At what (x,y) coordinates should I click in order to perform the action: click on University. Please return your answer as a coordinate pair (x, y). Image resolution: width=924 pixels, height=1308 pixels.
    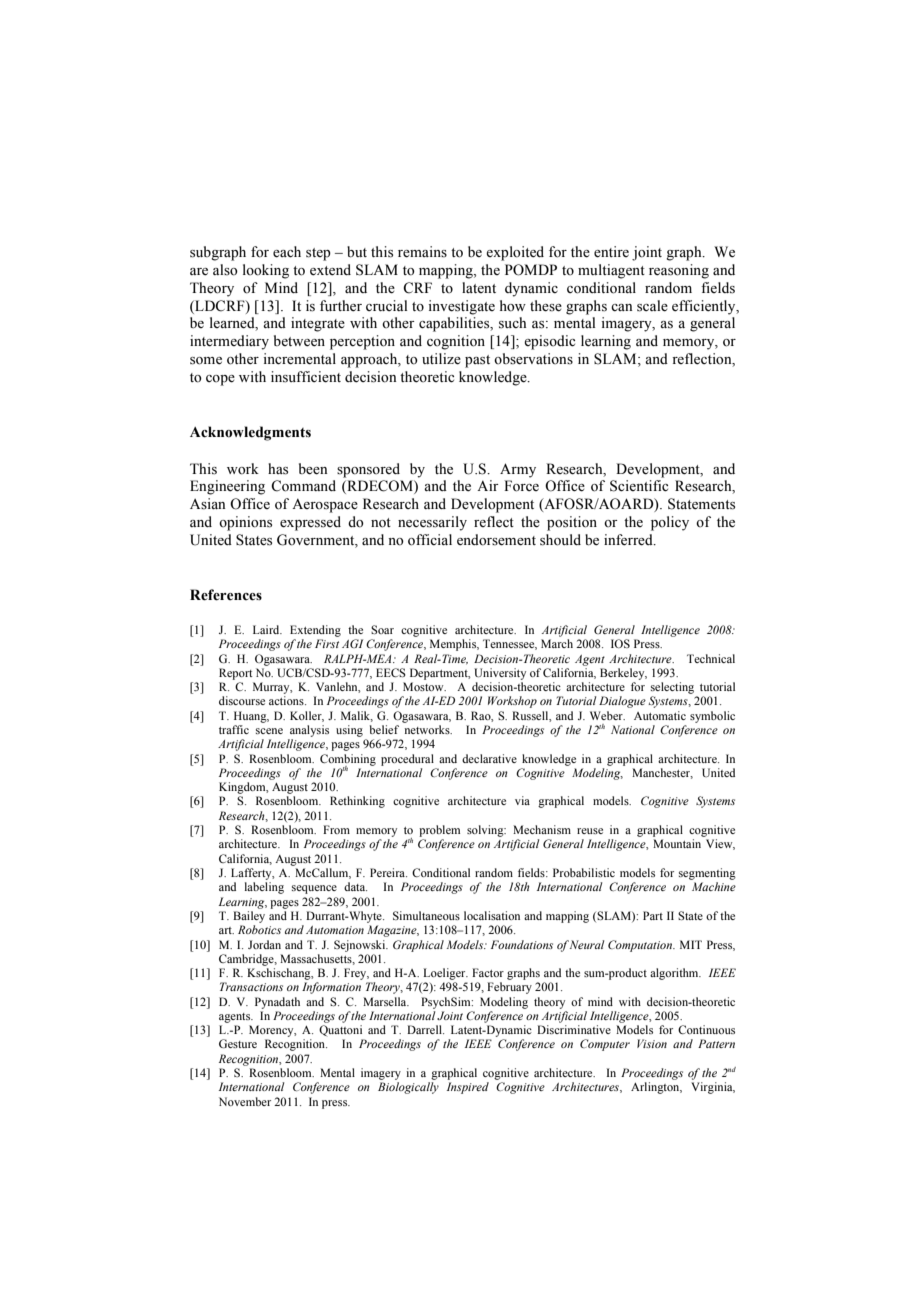
    Looking at the image, I should click on (500, 674).
